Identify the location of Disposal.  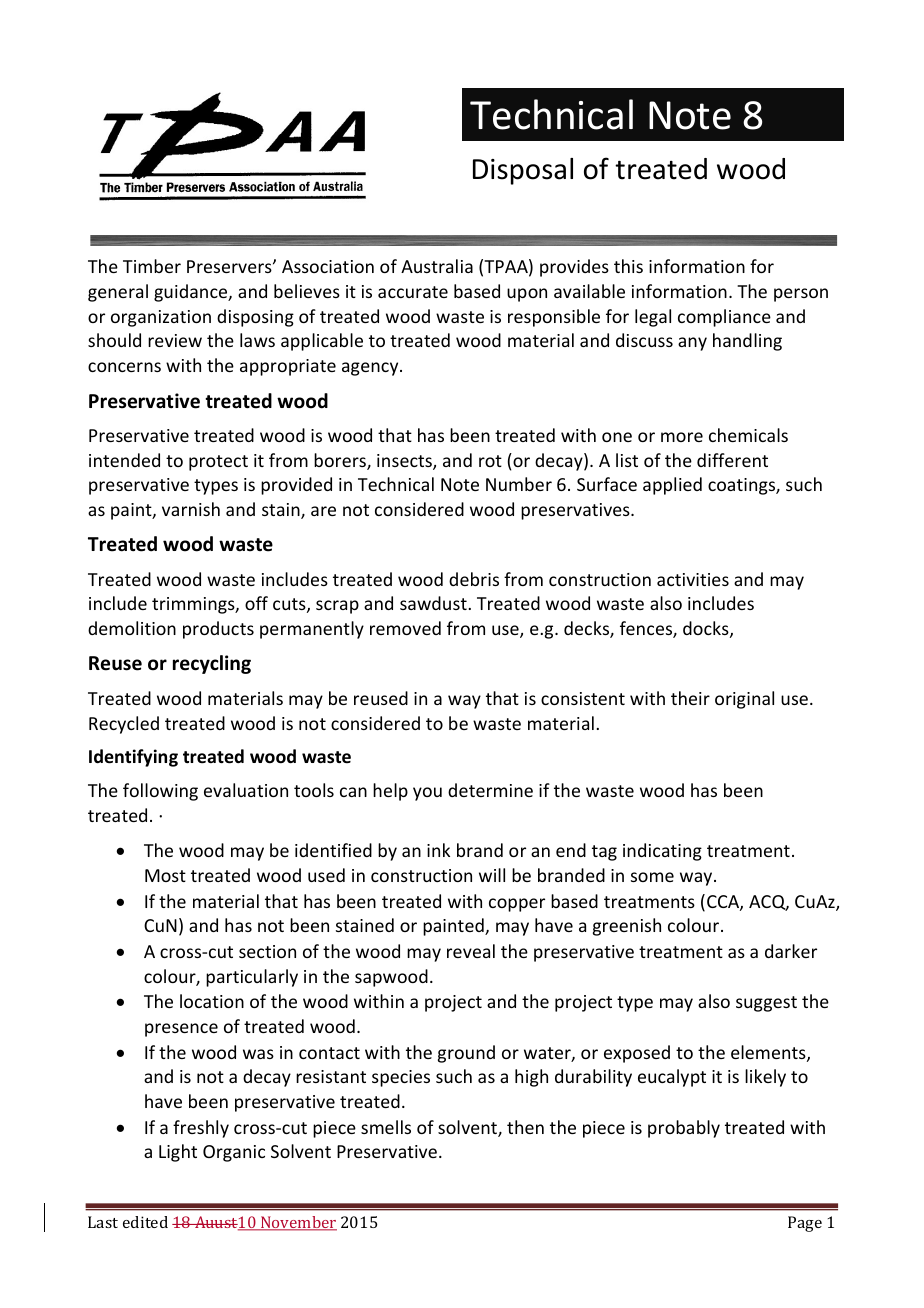
(523, 171).
